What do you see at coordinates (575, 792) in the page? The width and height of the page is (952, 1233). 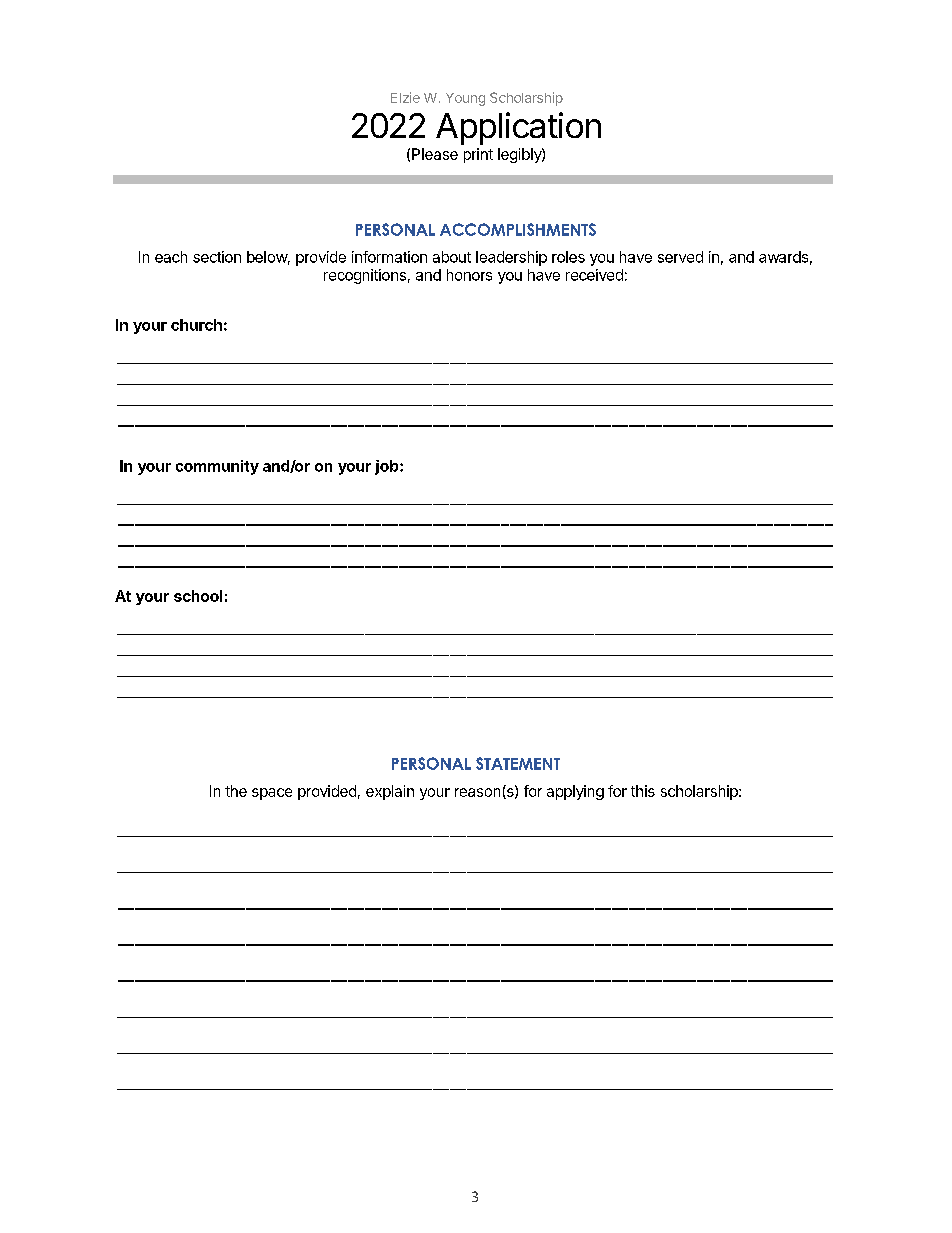 I see `applying` at bounding box center [575, 792].
